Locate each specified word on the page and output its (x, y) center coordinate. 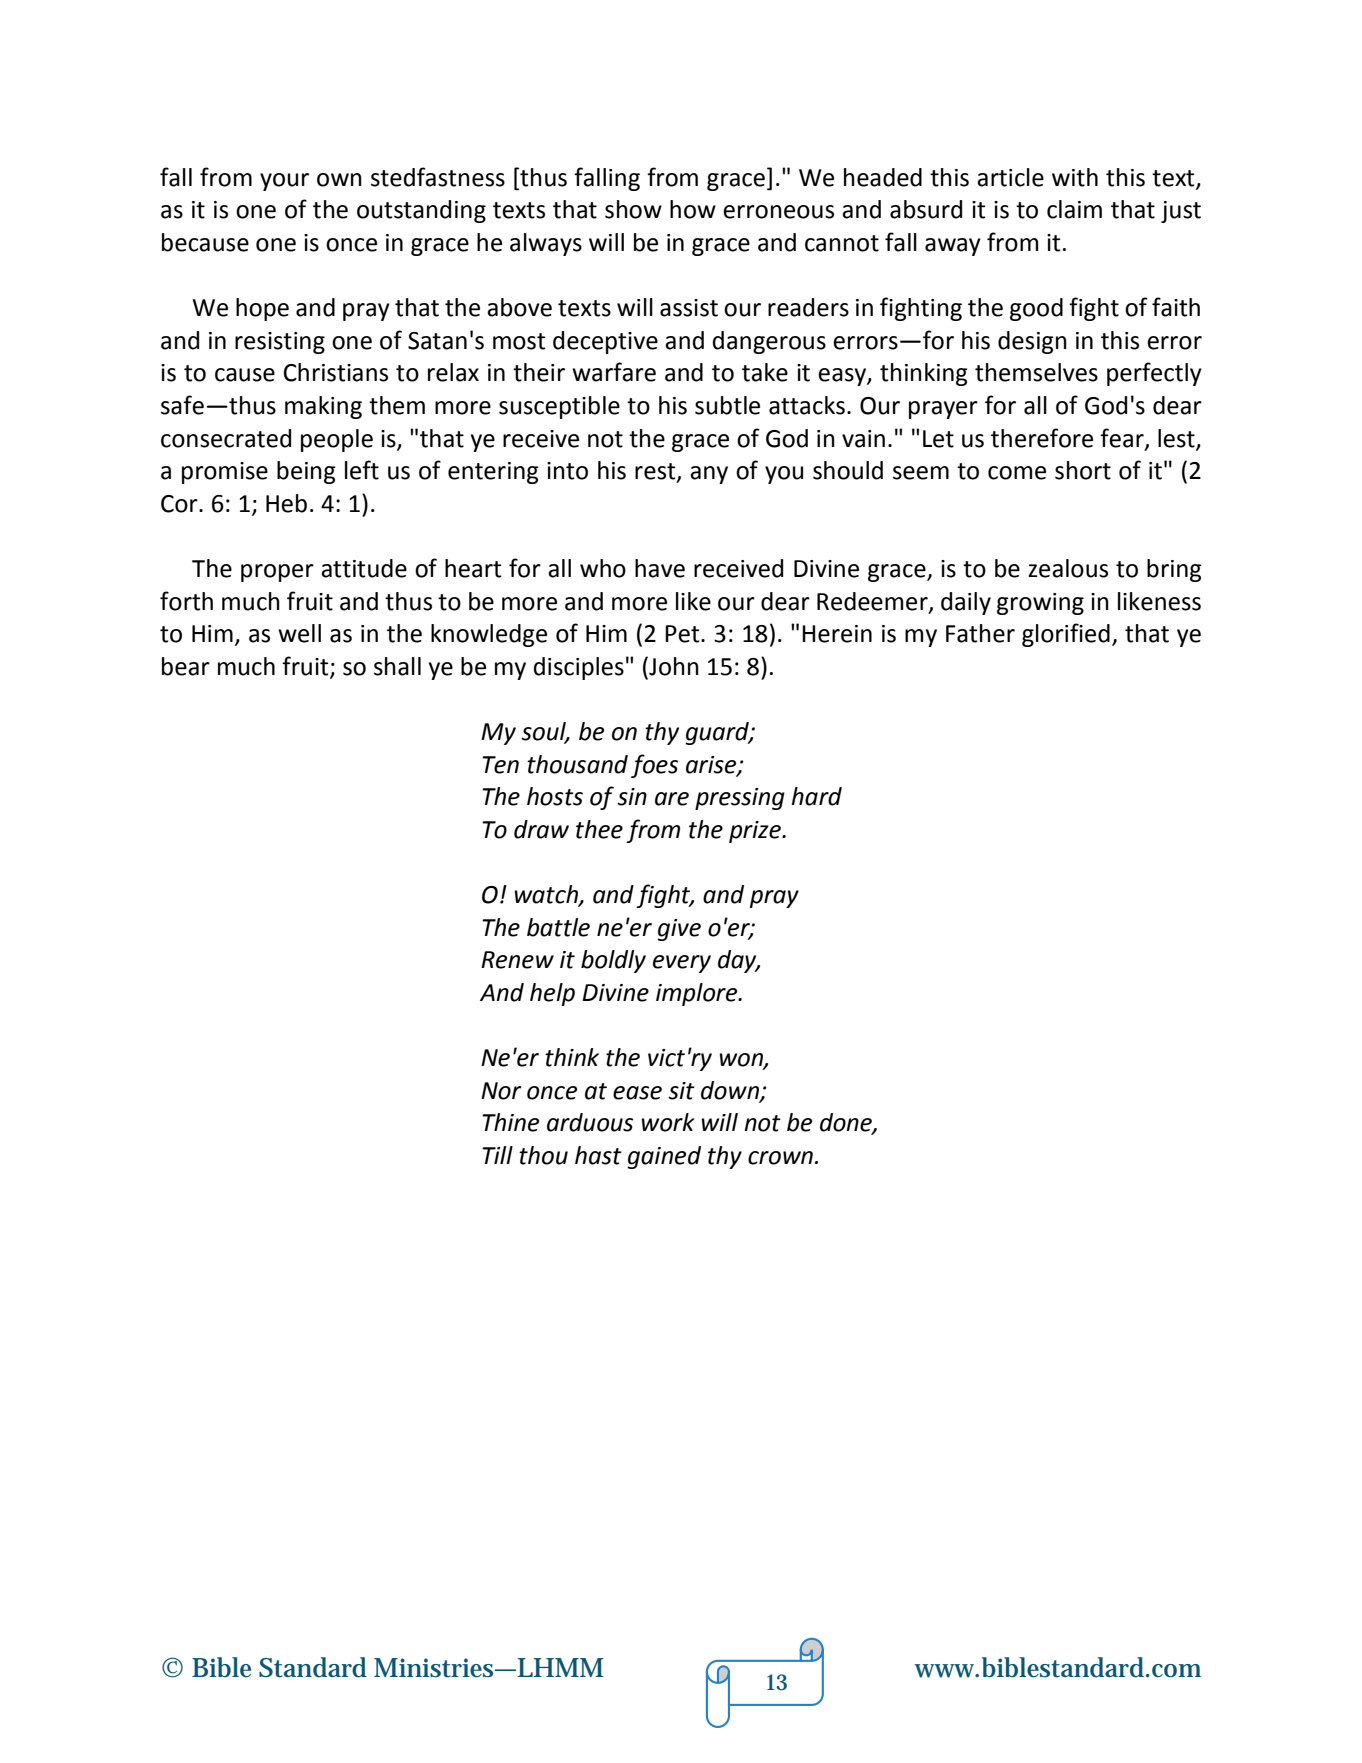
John (673, 666)
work (667, 1122)
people (337, 440)
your (284, 182)
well (299, 633)
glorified (1066, 635)
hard (816, 796)
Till (497, 1155)
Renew (517, 960)
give (679, 930)
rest (656, 472)
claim (1074, 209)
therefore (1042, 438)
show (633, 209)
